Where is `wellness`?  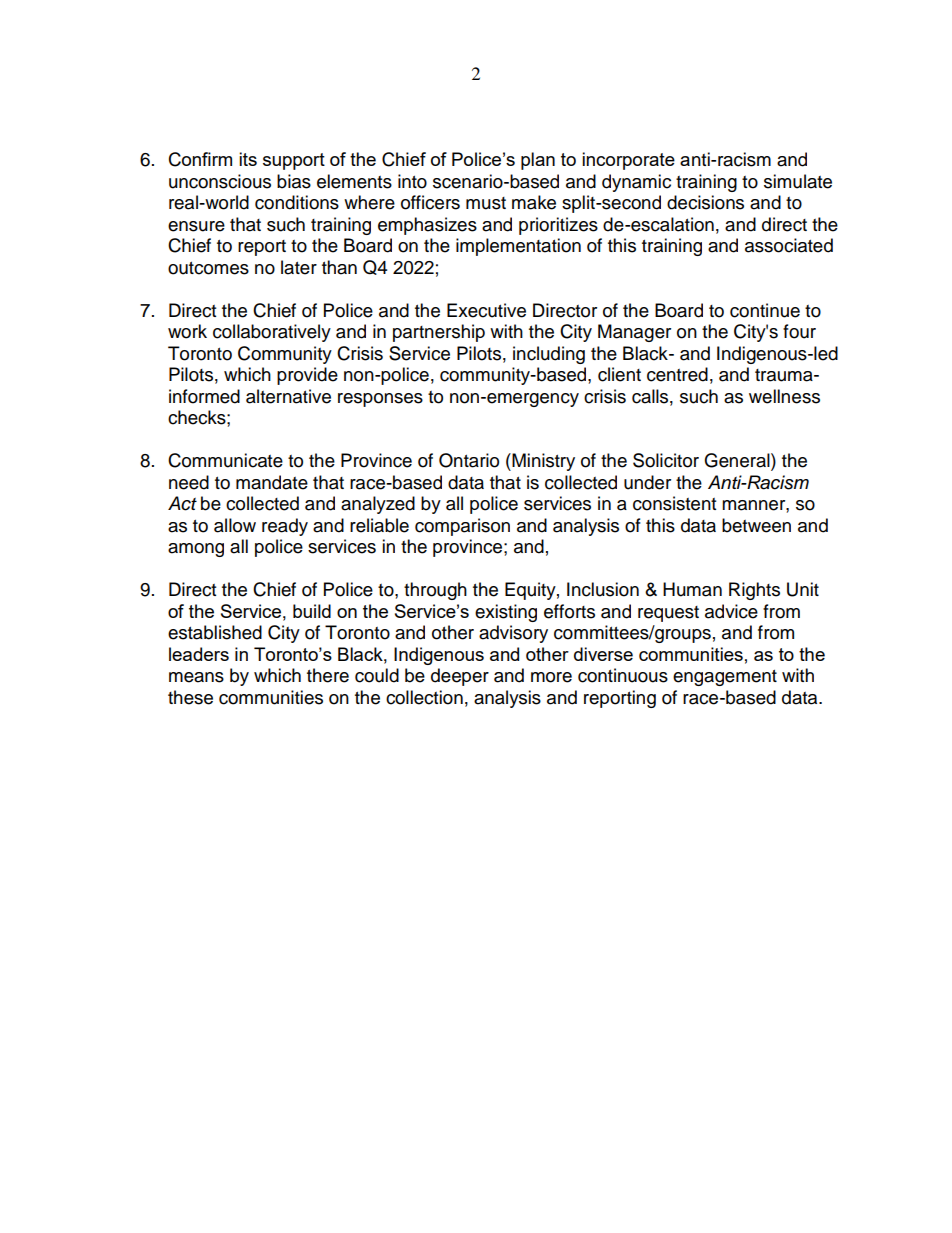 wellness is located at coordinates (784, 396).
